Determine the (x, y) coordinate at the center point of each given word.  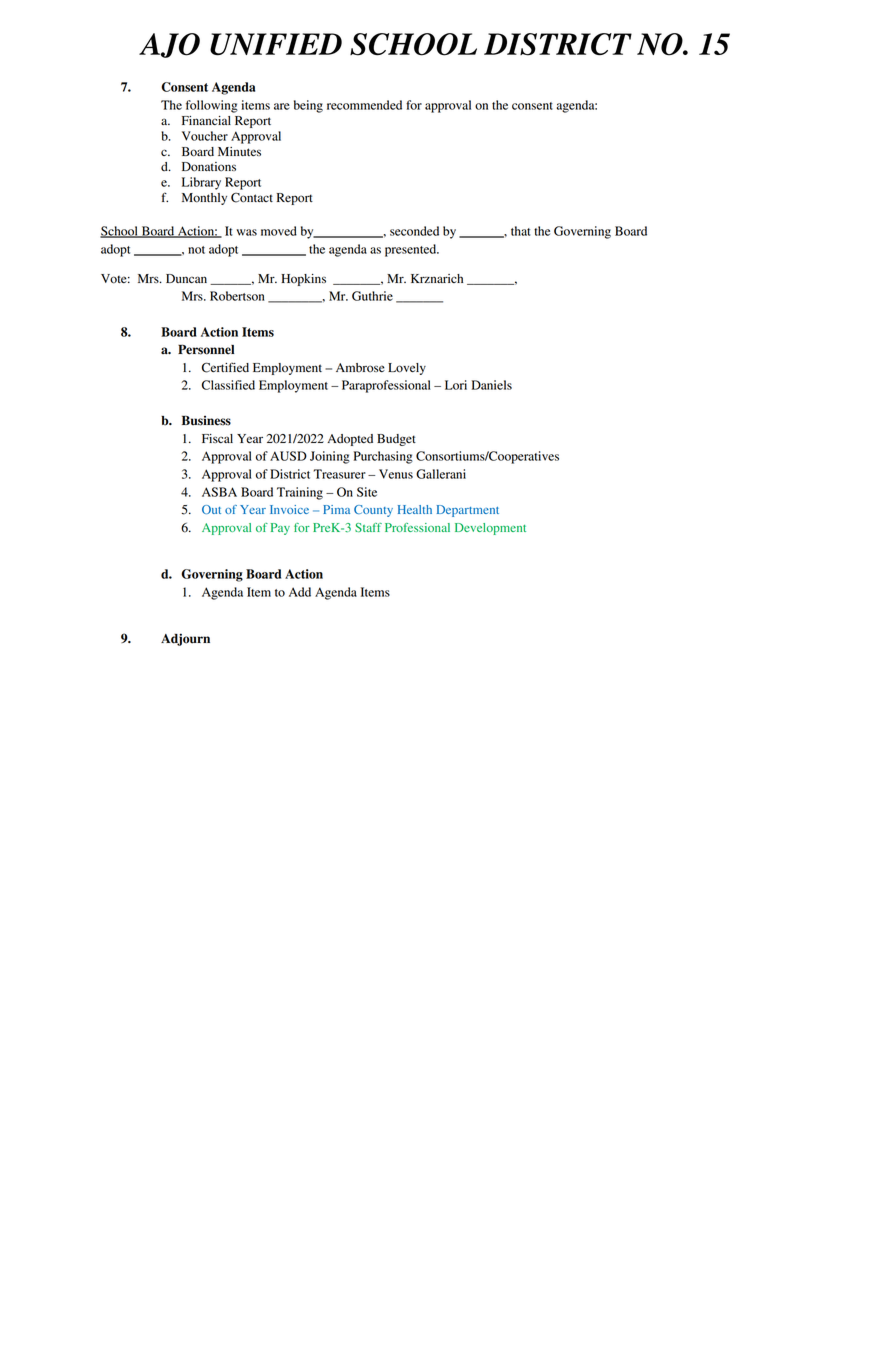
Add (300, 592)
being (308, 106)
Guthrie (372, 296)
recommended (364, 105)
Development (490, 529)
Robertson (237, 296)
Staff (368, 527)
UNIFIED (276, 44)
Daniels (492, 385)
